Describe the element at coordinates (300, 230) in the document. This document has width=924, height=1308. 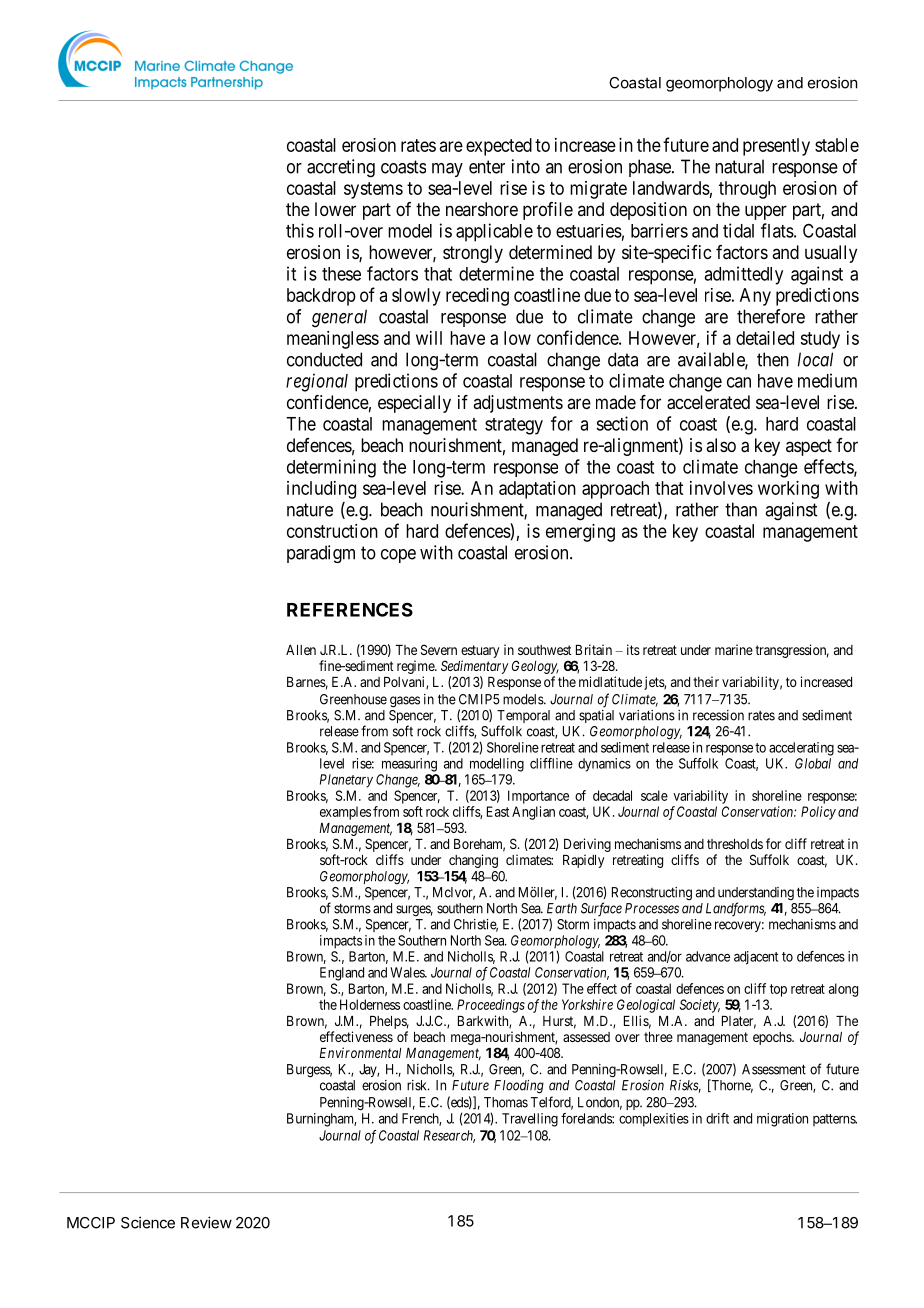
I see `this` at that location.
